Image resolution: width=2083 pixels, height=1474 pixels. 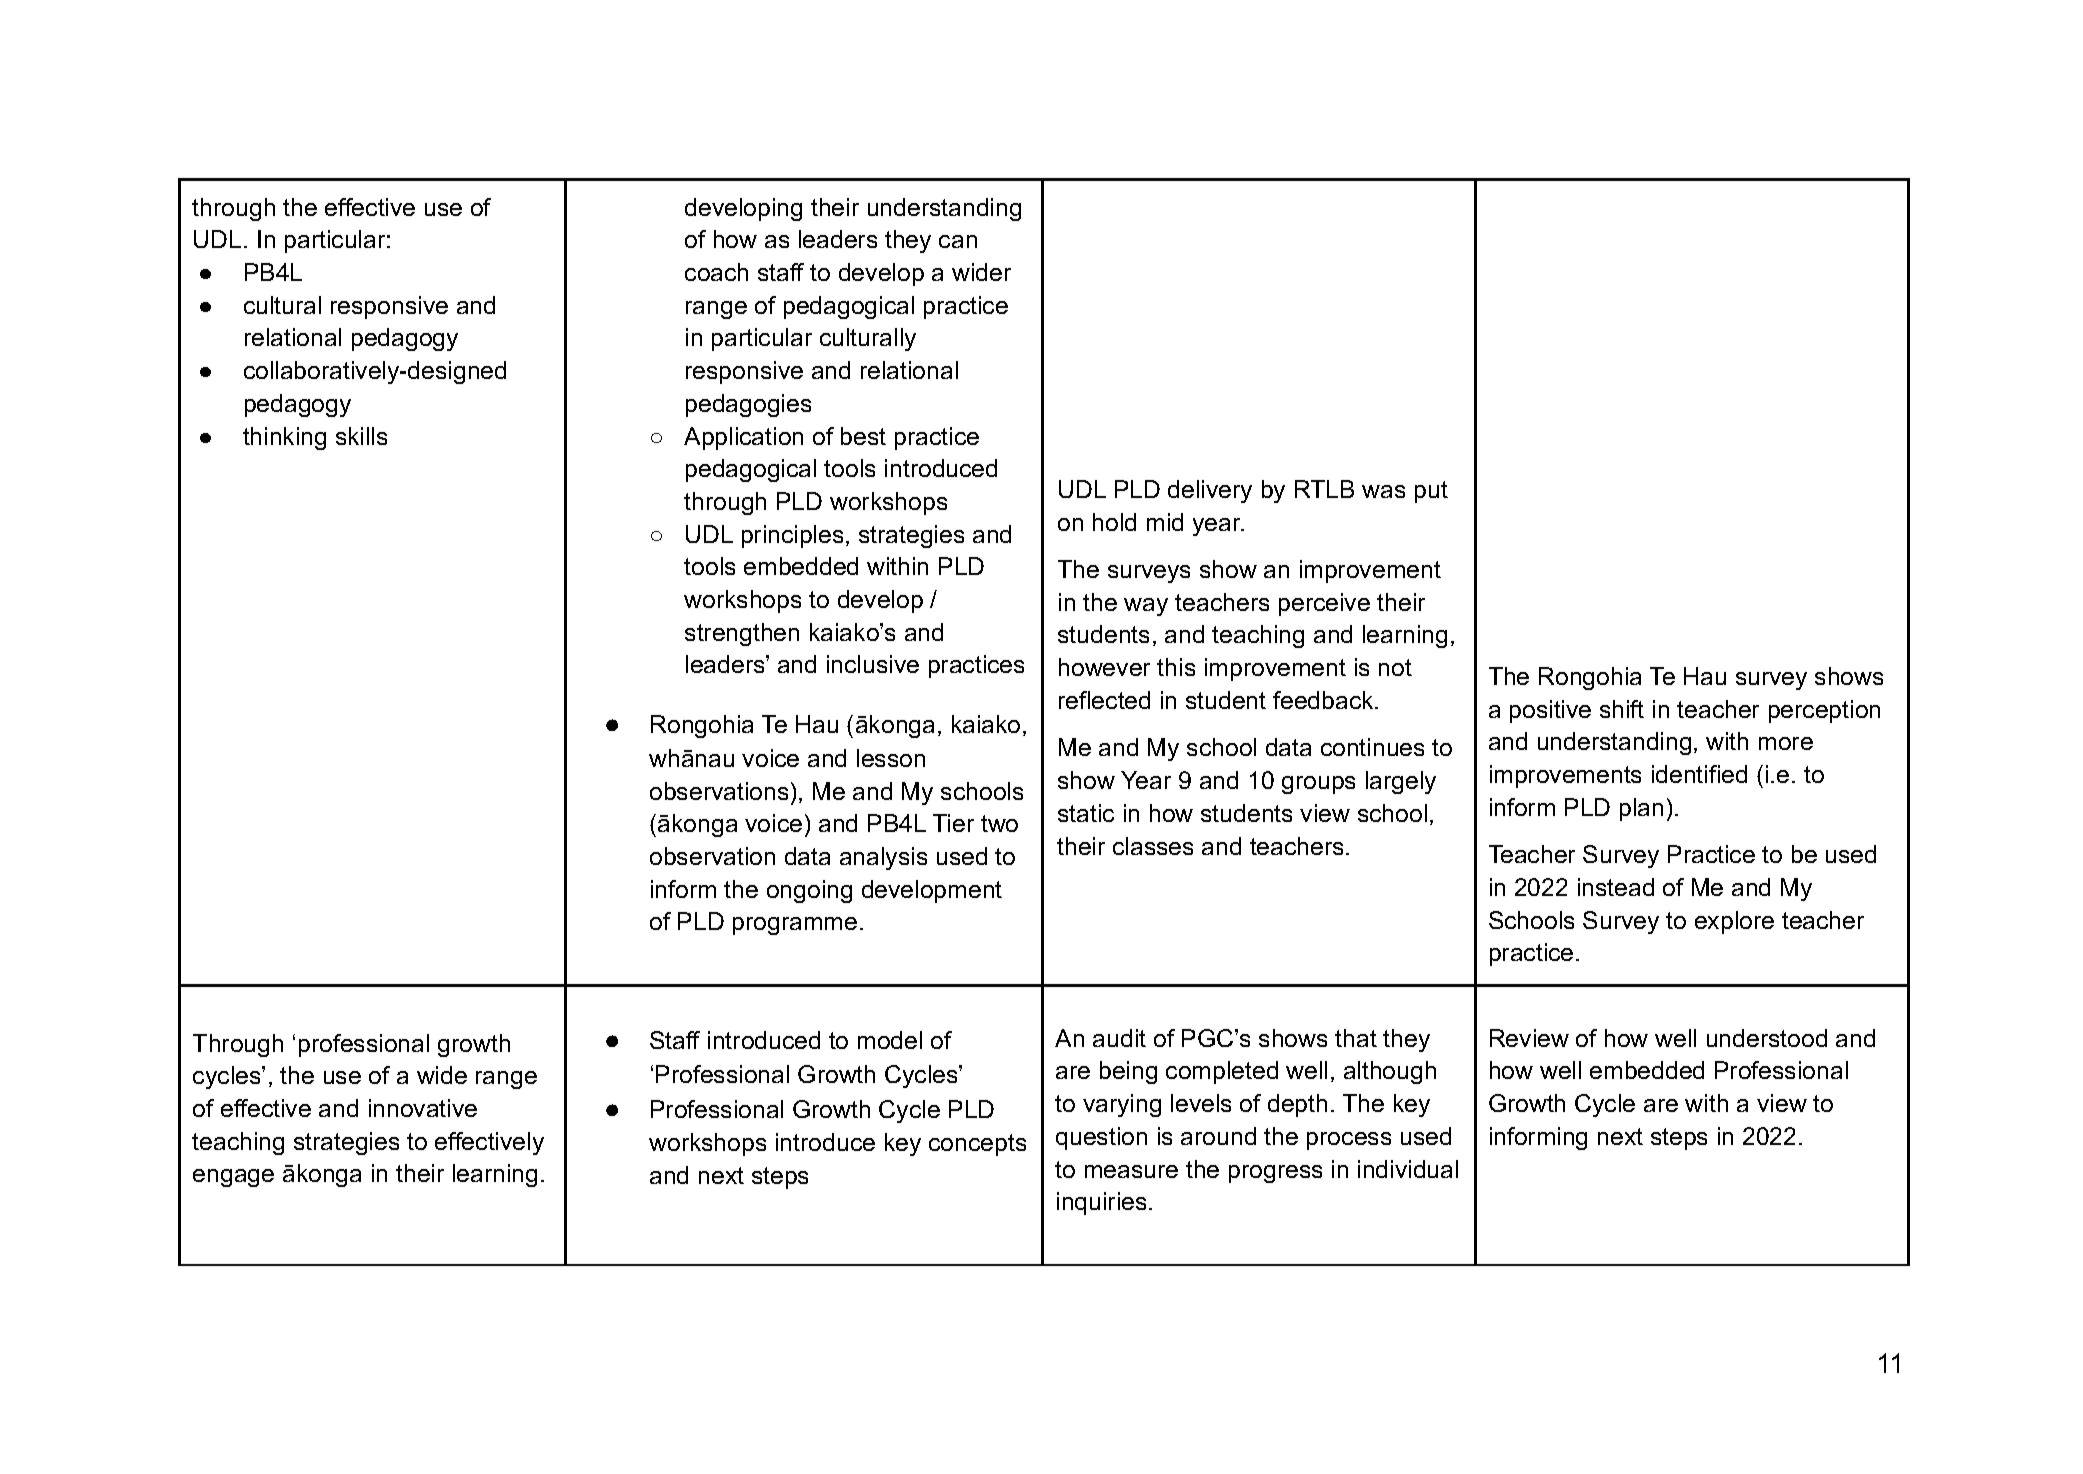 What do you see at coordinates (1408, 1169) in the page?
I see `individual` at bounding box center [1408, 1169].
